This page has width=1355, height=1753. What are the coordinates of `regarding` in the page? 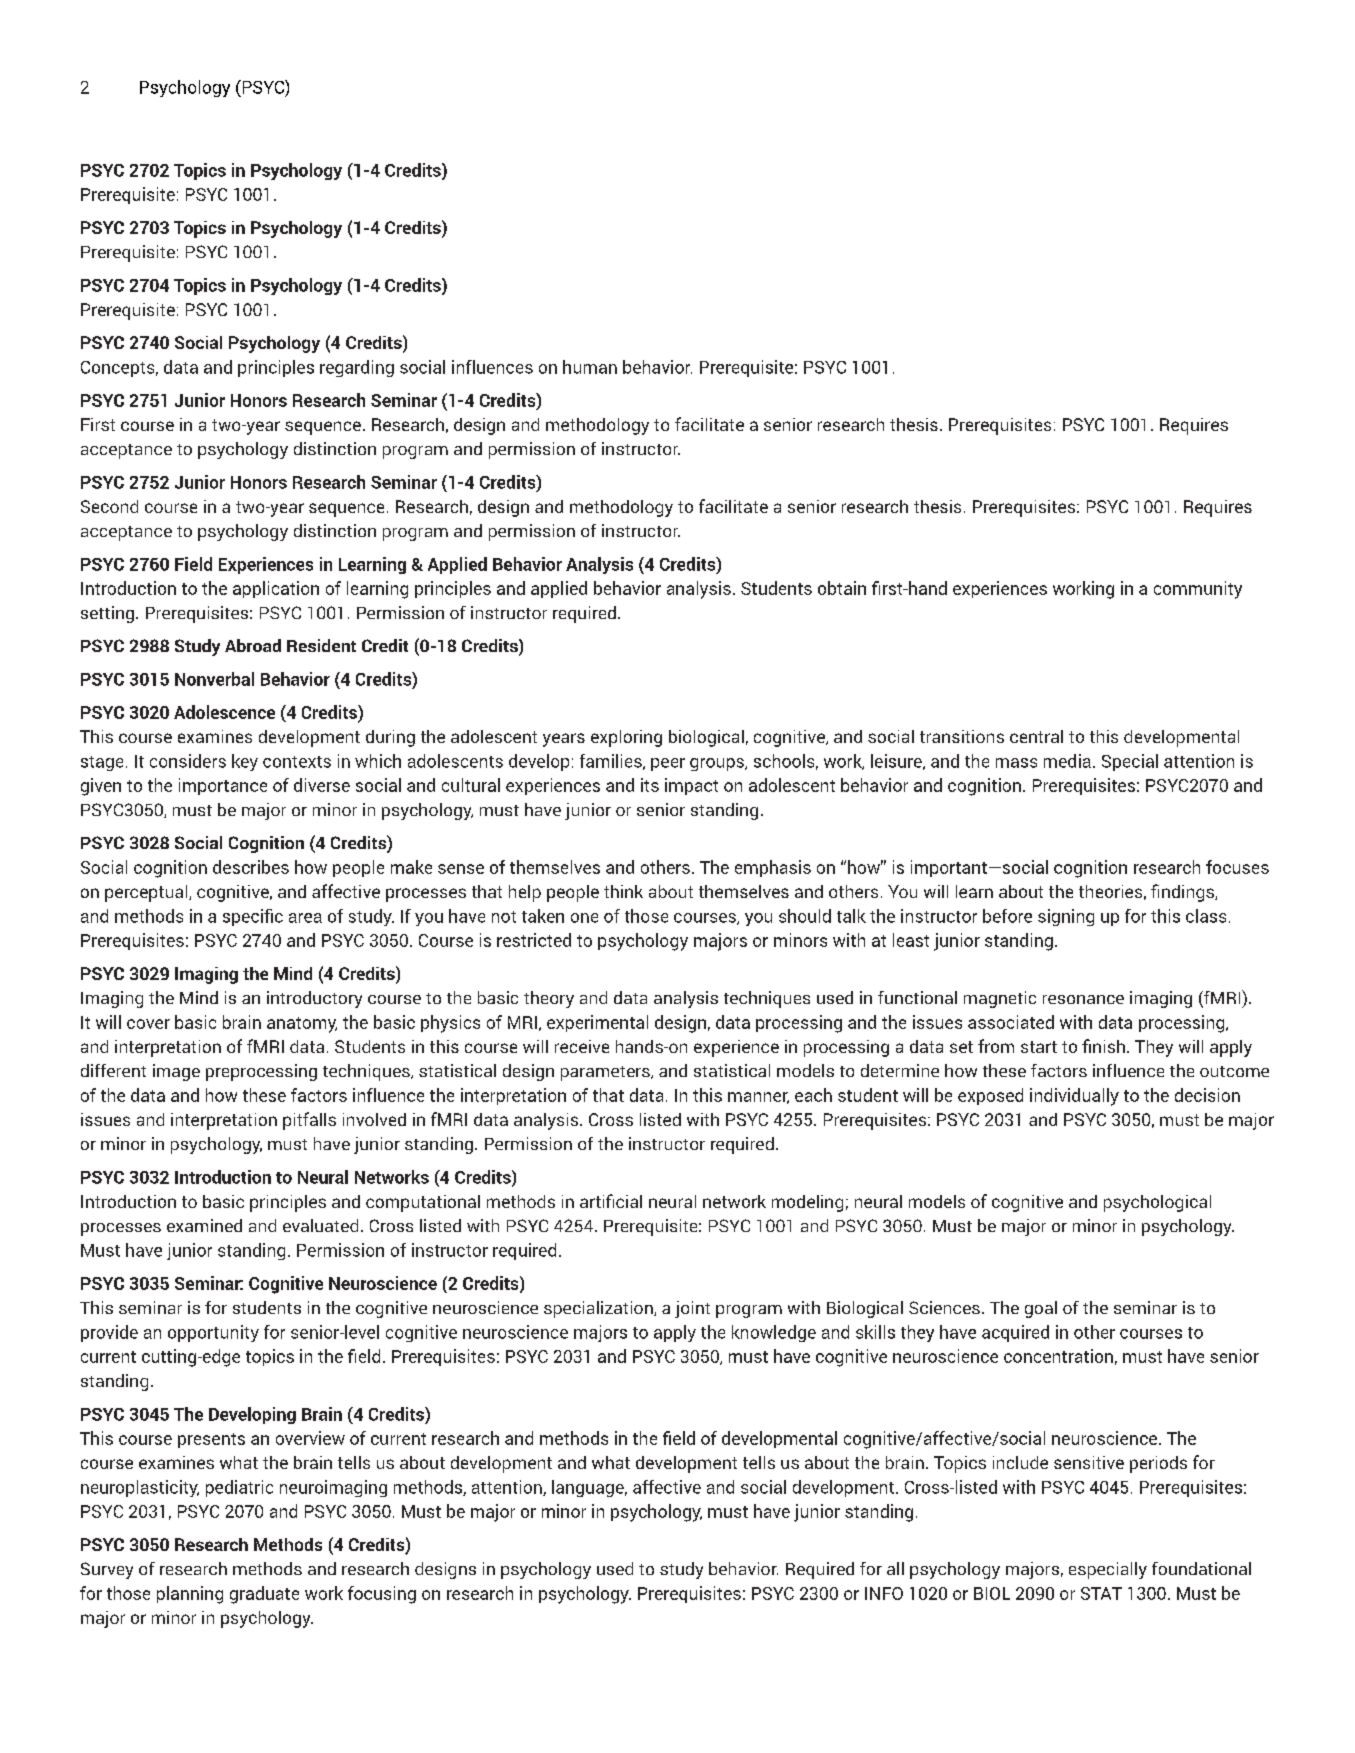 It's located at (357, 368).
